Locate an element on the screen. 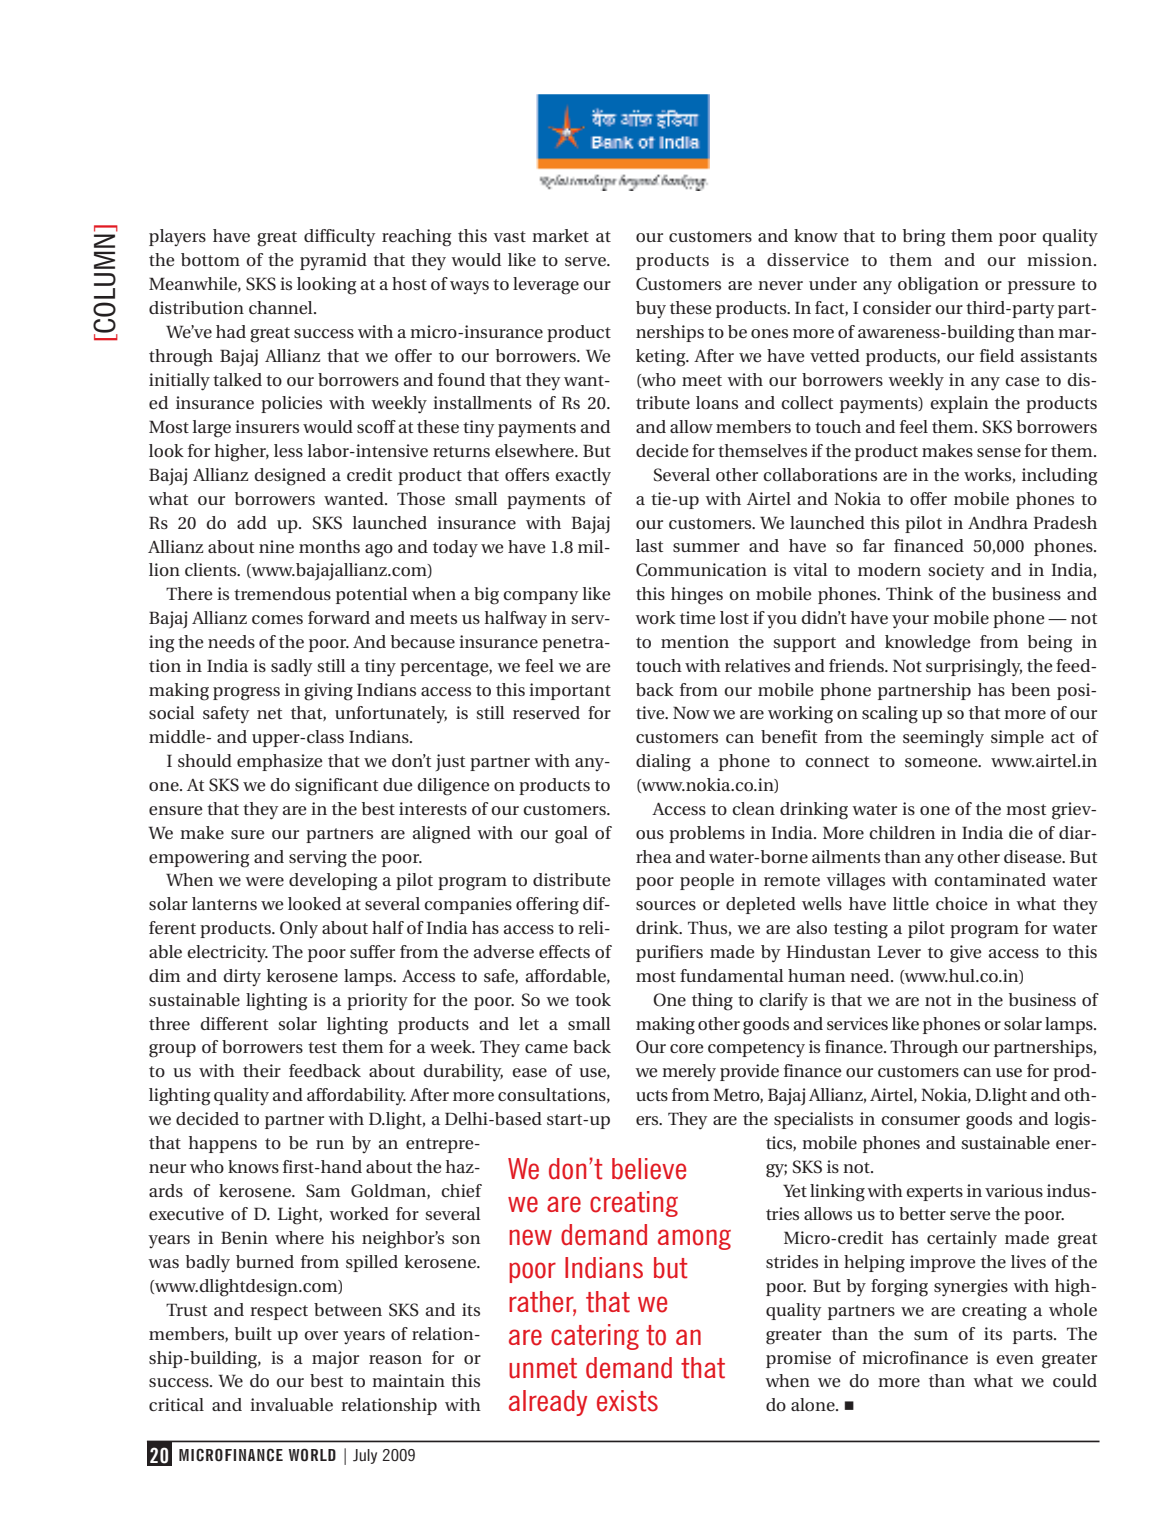  were is located at coordinates (264, 881).
